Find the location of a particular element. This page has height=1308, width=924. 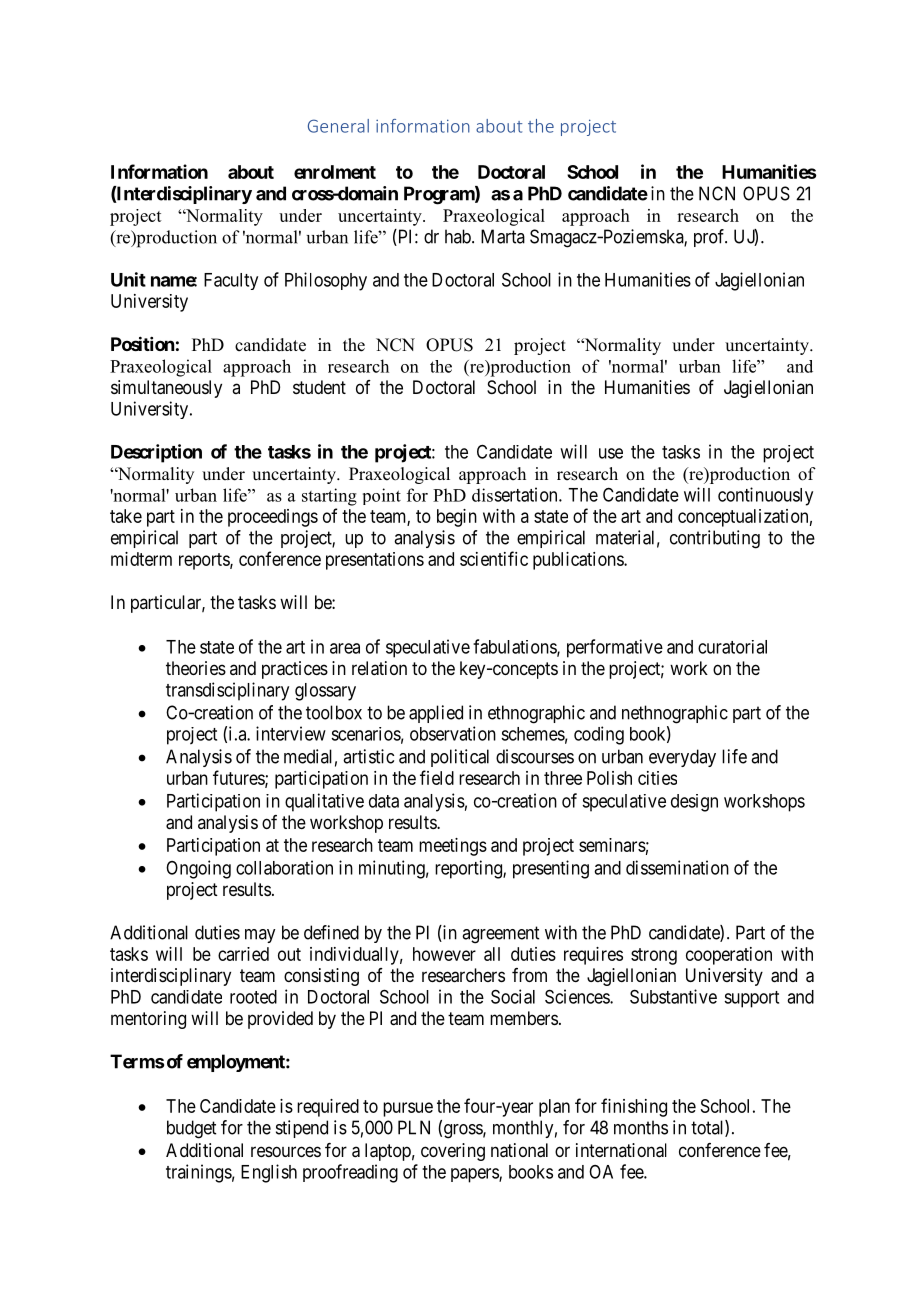

contributing is located at coordinates (715, 539).
